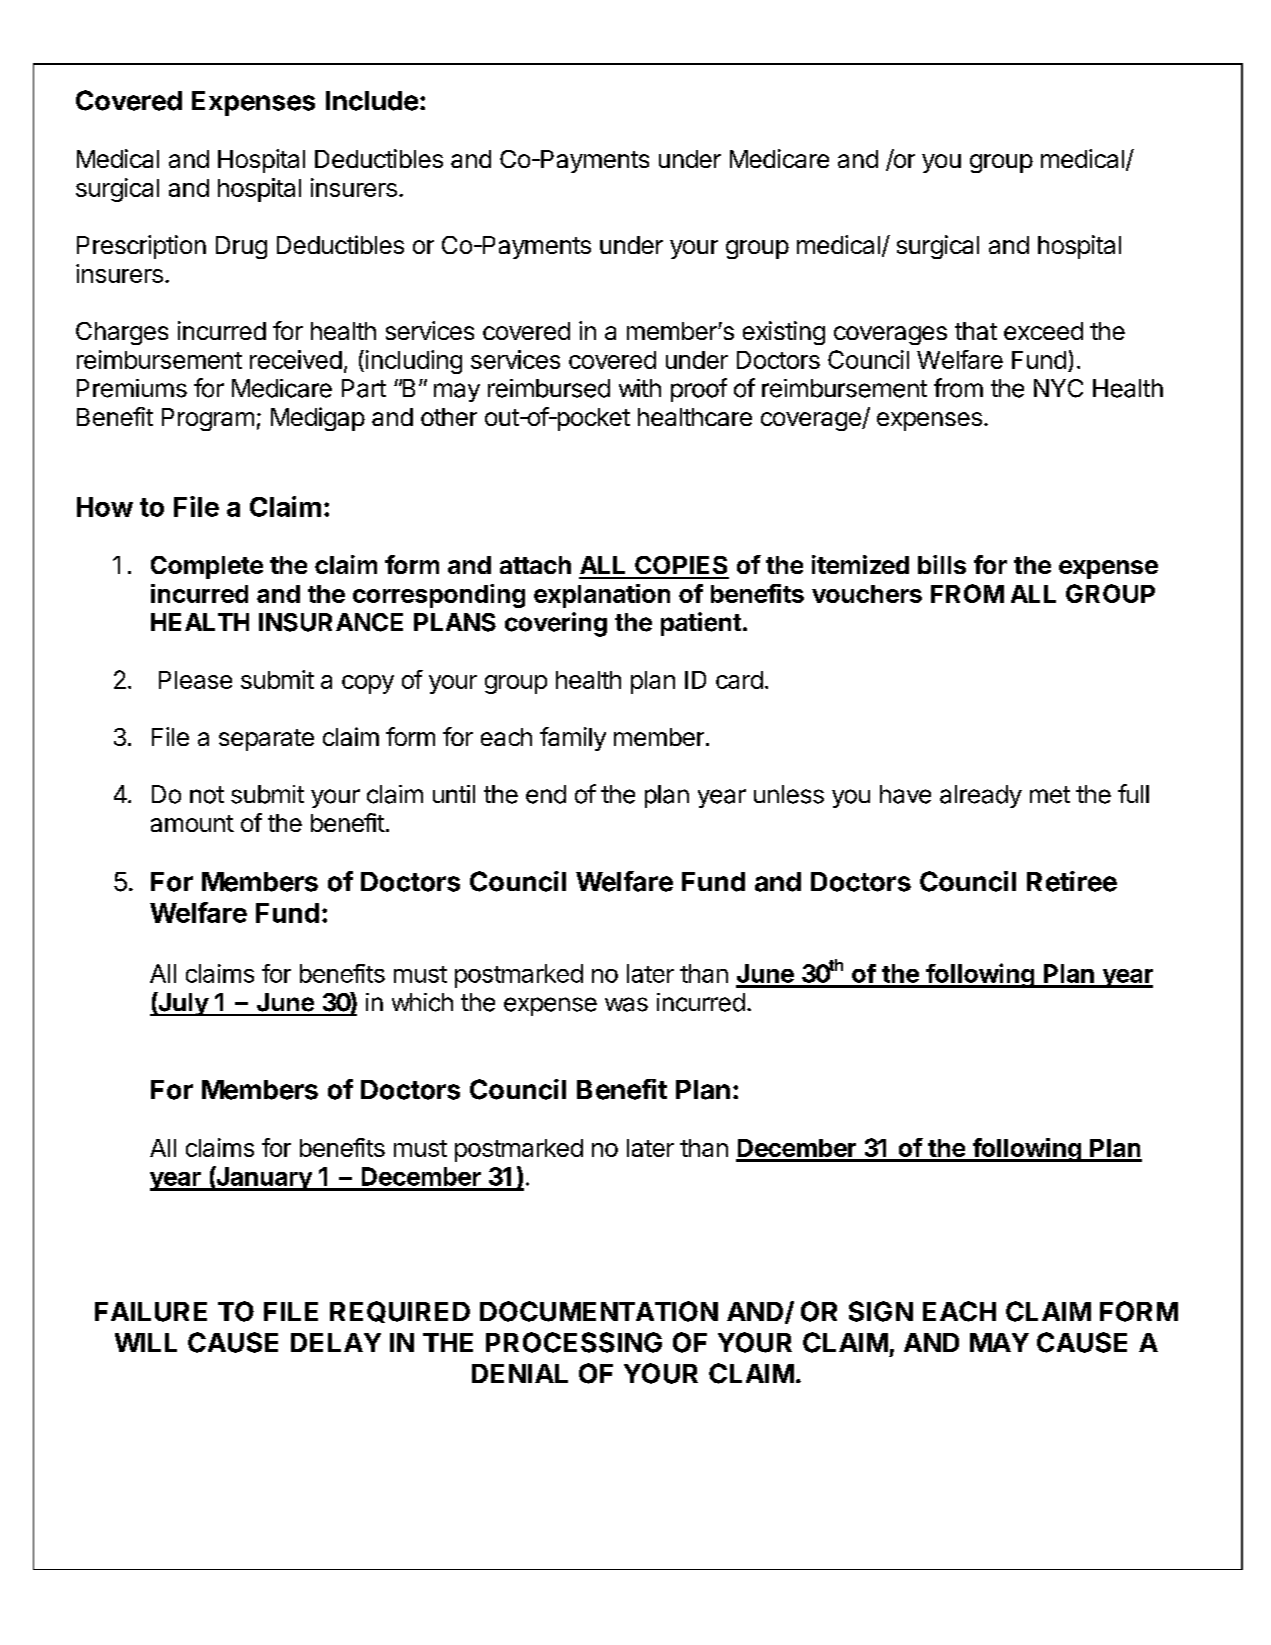 This document has width=1271, height=1645. I want to click on Retiree, so click(1072, 881).
